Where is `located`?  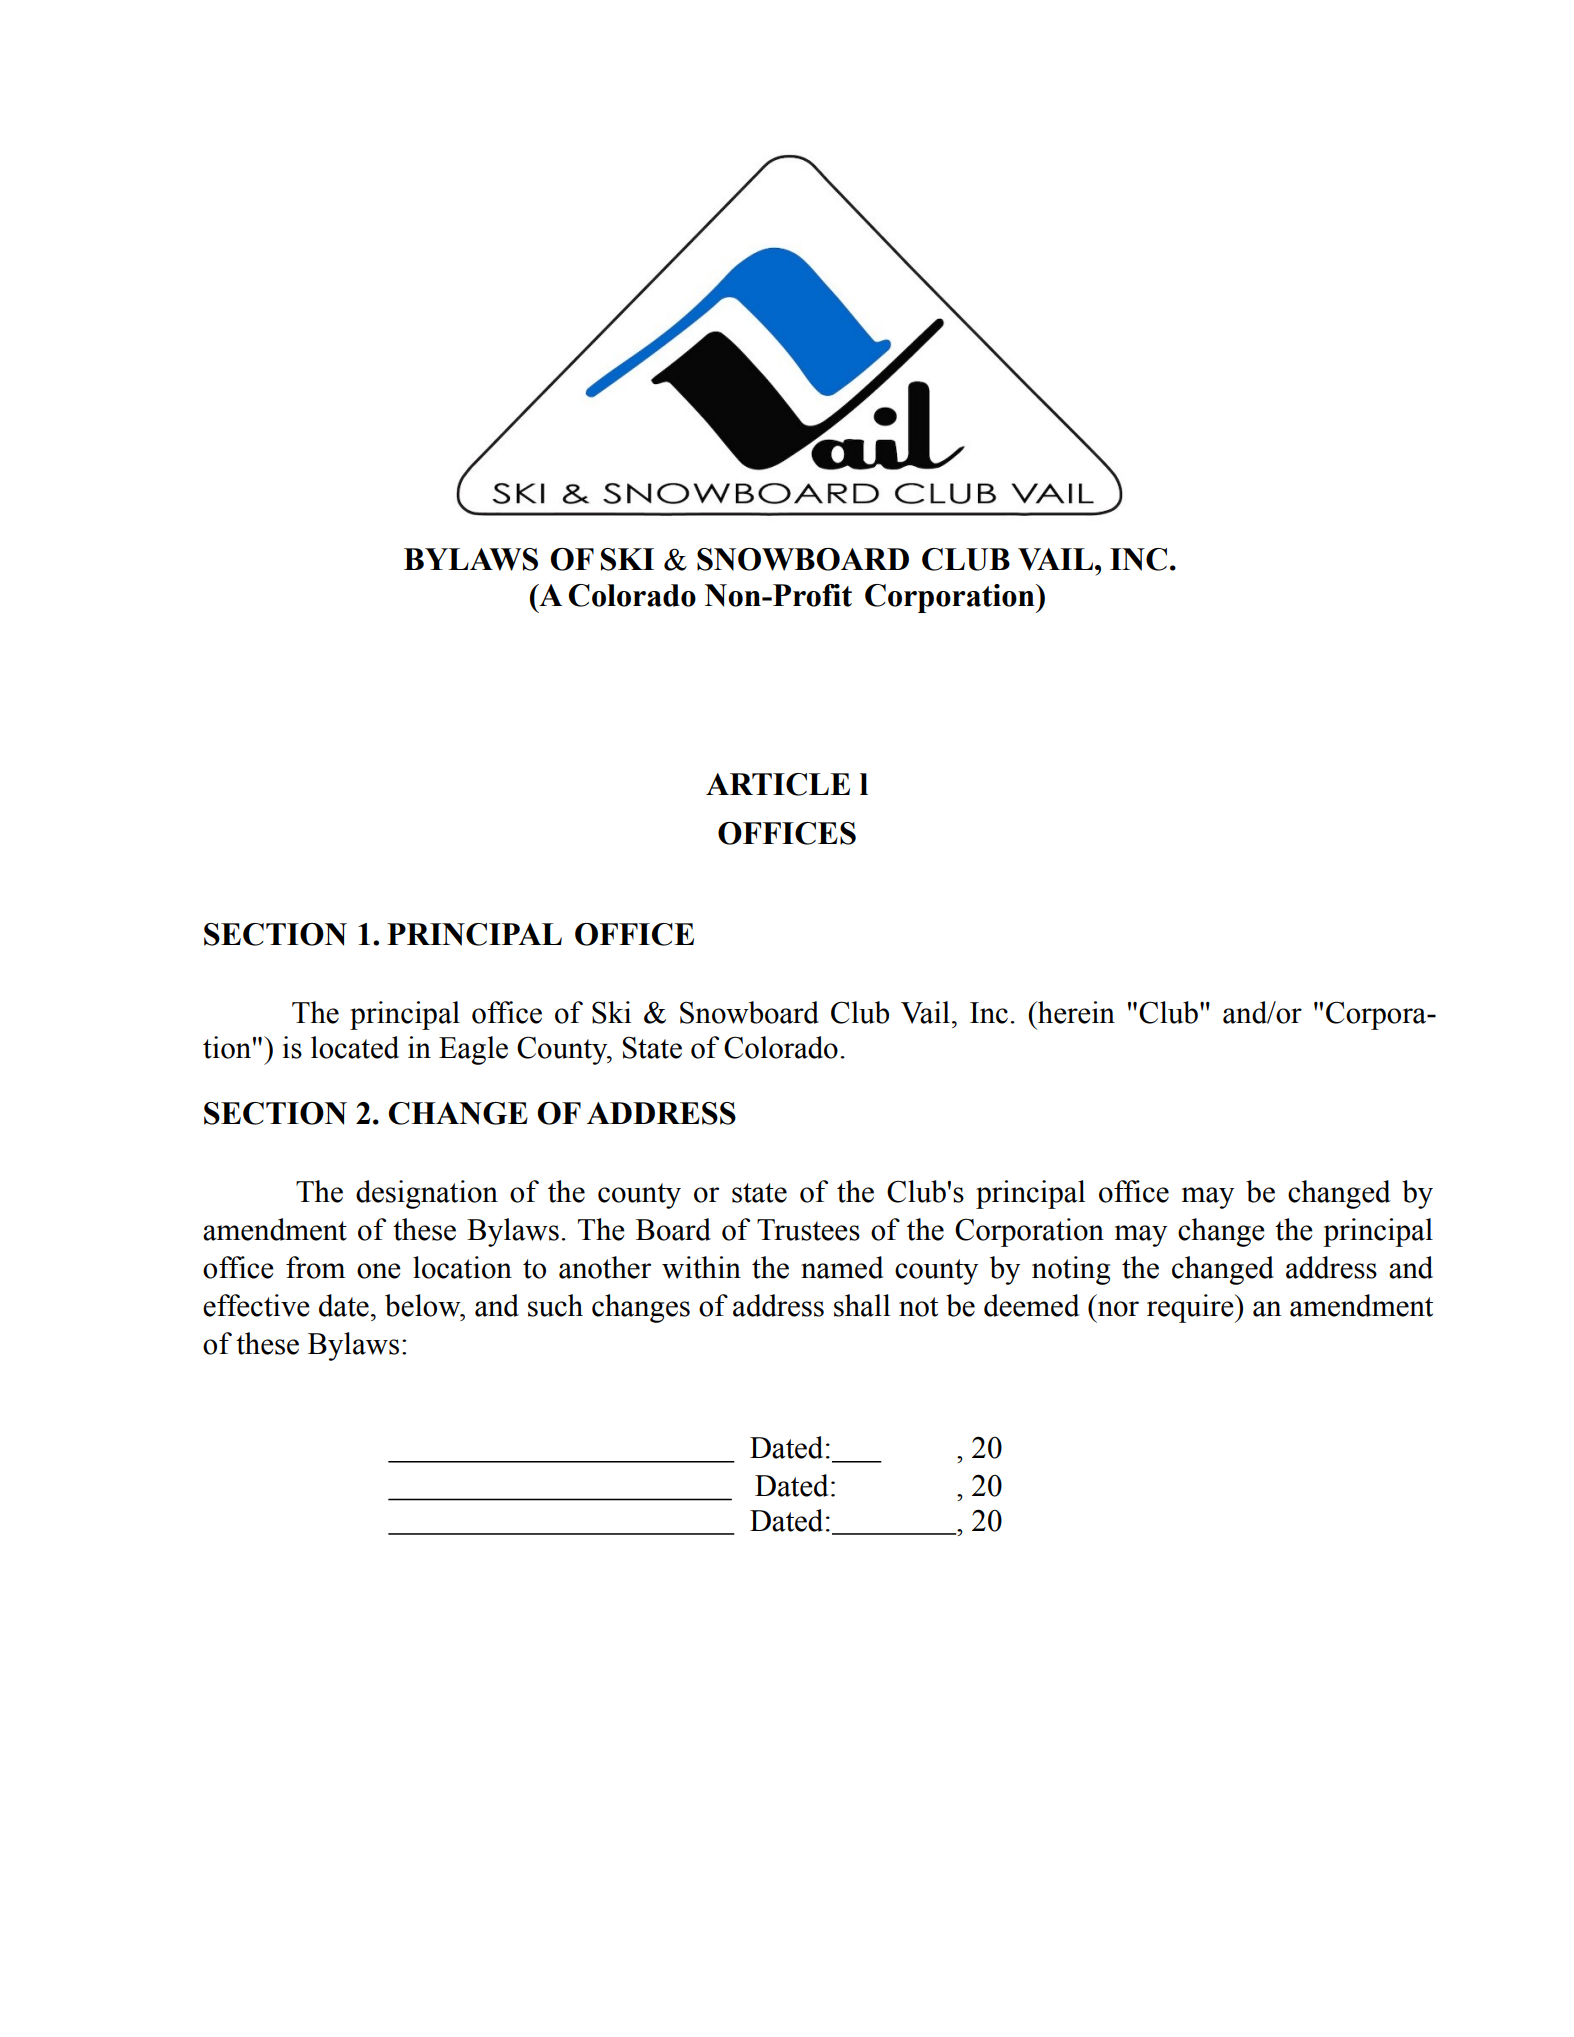 located is located at coordinates (355, 1047).
